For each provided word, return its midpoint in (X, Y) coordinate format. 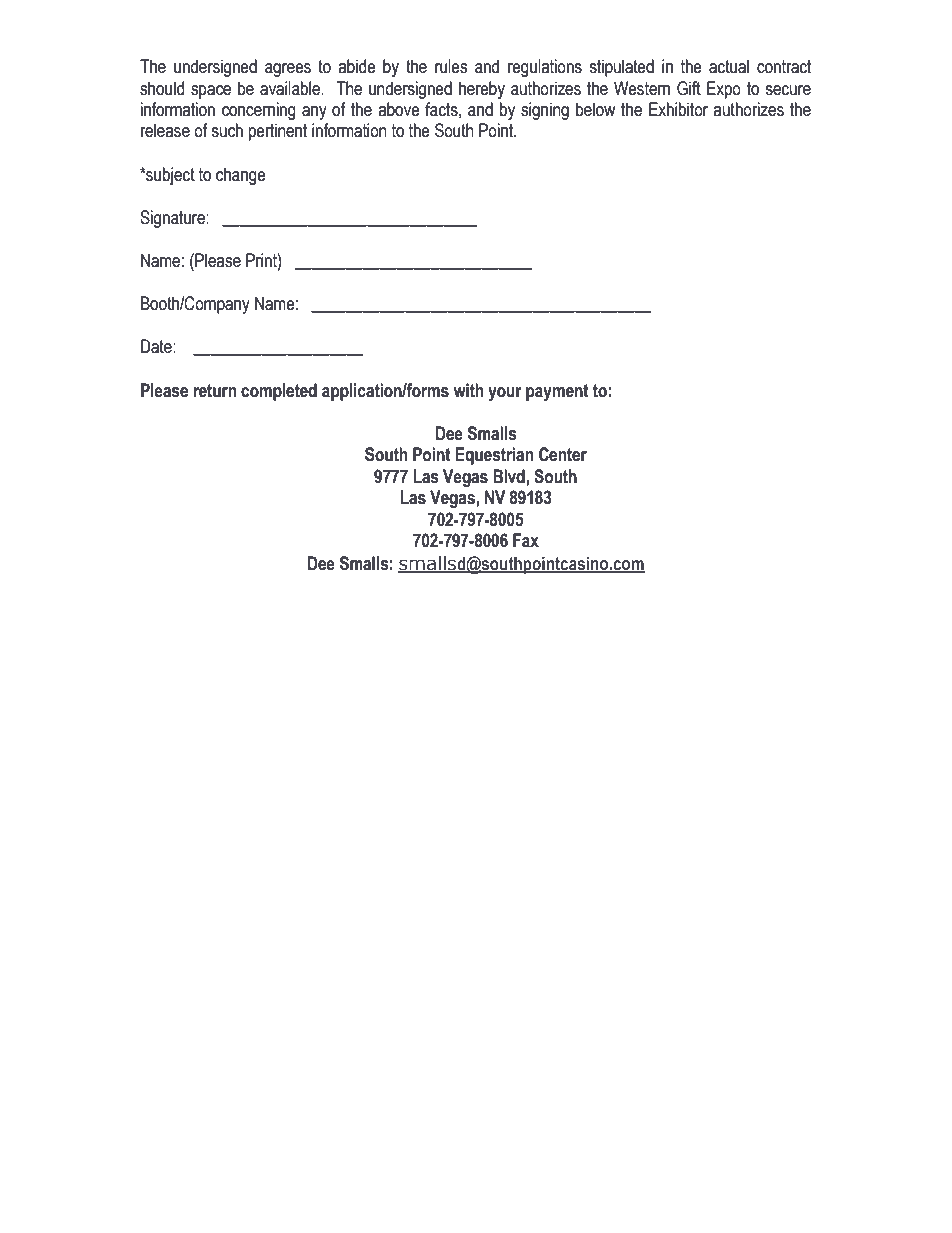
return (215, 391)
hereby (482, 90)
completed (279, 392)
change (241, 176)
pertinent (278, 132)
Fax (526, 540)
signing (545, 111)
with (468, 390)
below (595, 109)
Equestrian (494, 456)
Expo (724, 90)
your (505, 394)
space (211, 92)
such (227, 130)
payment (557, 392)
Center (563, 454)
